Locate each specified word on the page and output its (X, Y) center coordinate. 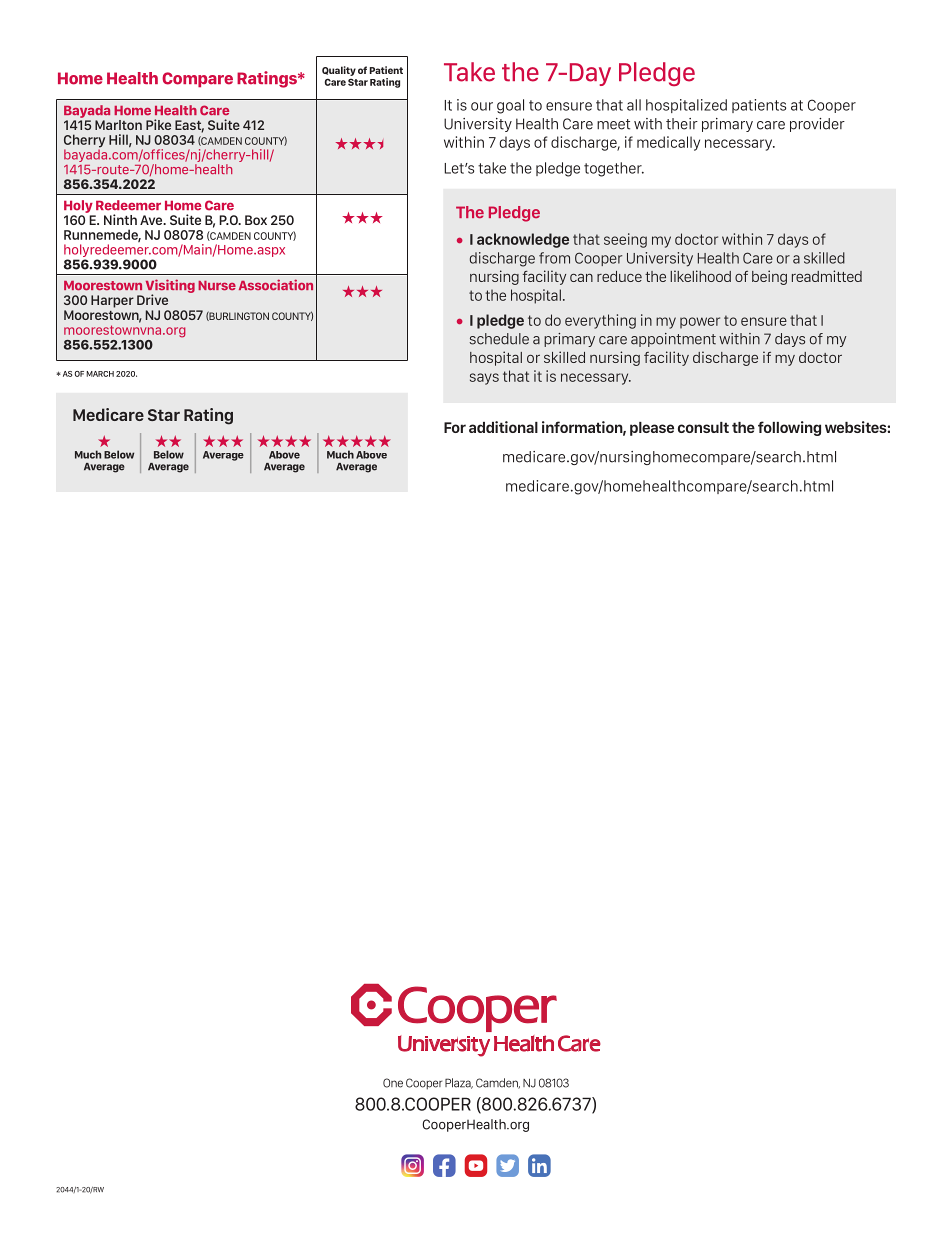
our (482, 106)
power (700, 323)
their (682, 124)
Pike (158, 124)
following (789, 428)
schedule (499, 339)
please (652, 429)
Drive (152, 299)
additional (503, 427)
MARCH (100, 374)
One (393, 1083)
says (484, 379)
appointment (673, 340)
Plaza (459, 1083)
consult (703, 427)
